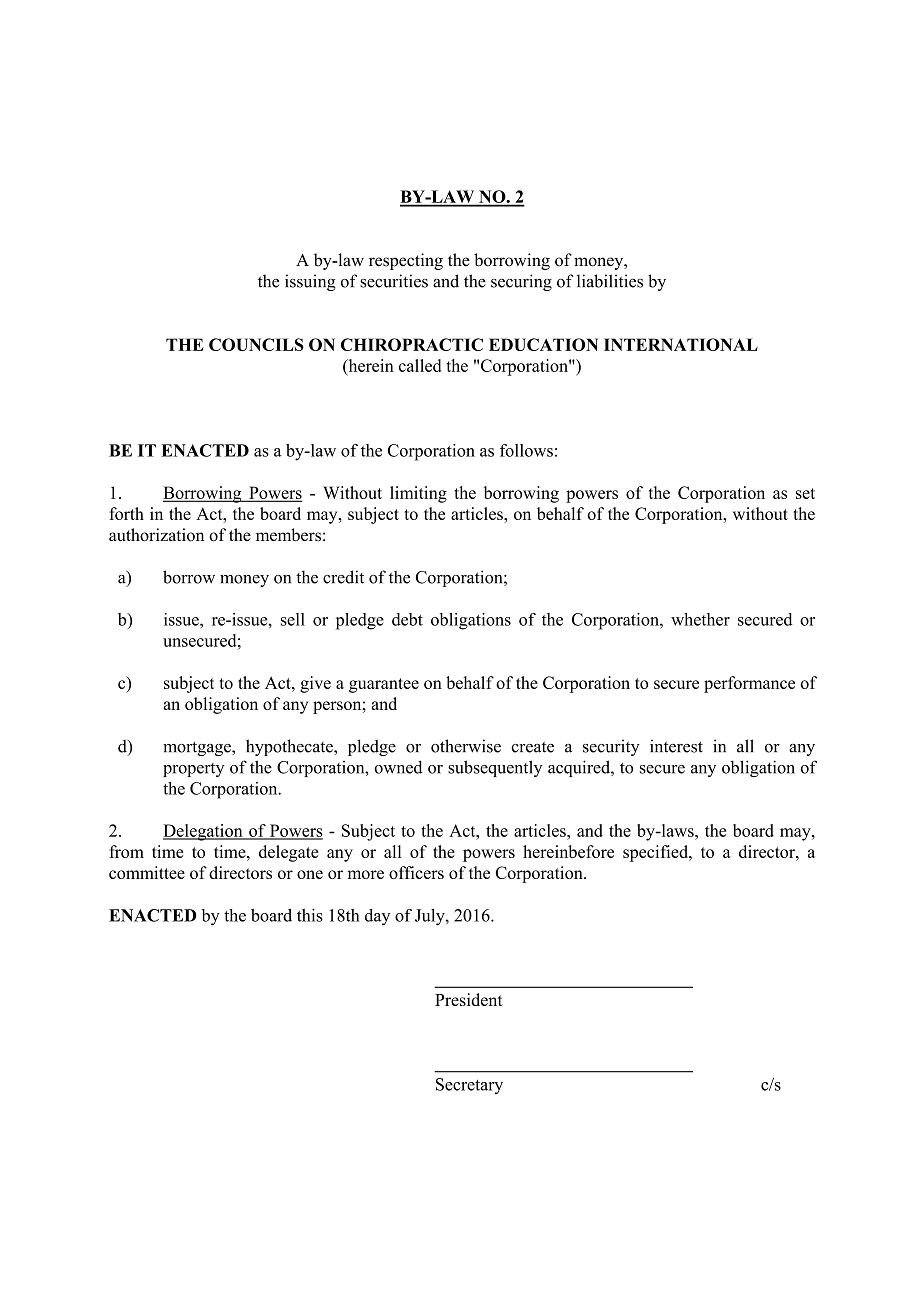  Describe the element at coordinates (310, 282) in the image. I see `issuing` at that location.
